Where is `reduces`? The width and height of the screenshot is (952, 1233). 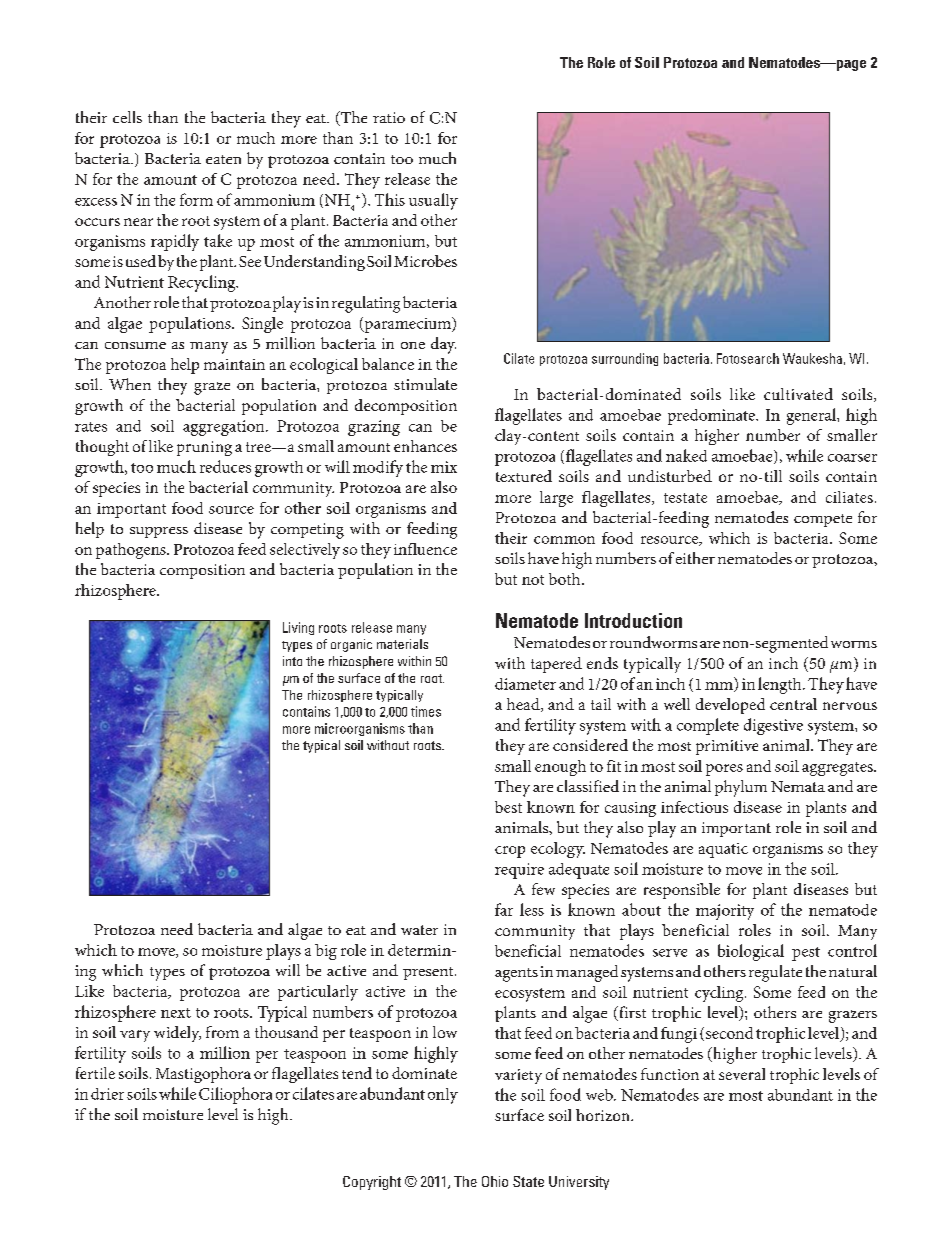
reduces is located at coordinates (225, 466).
